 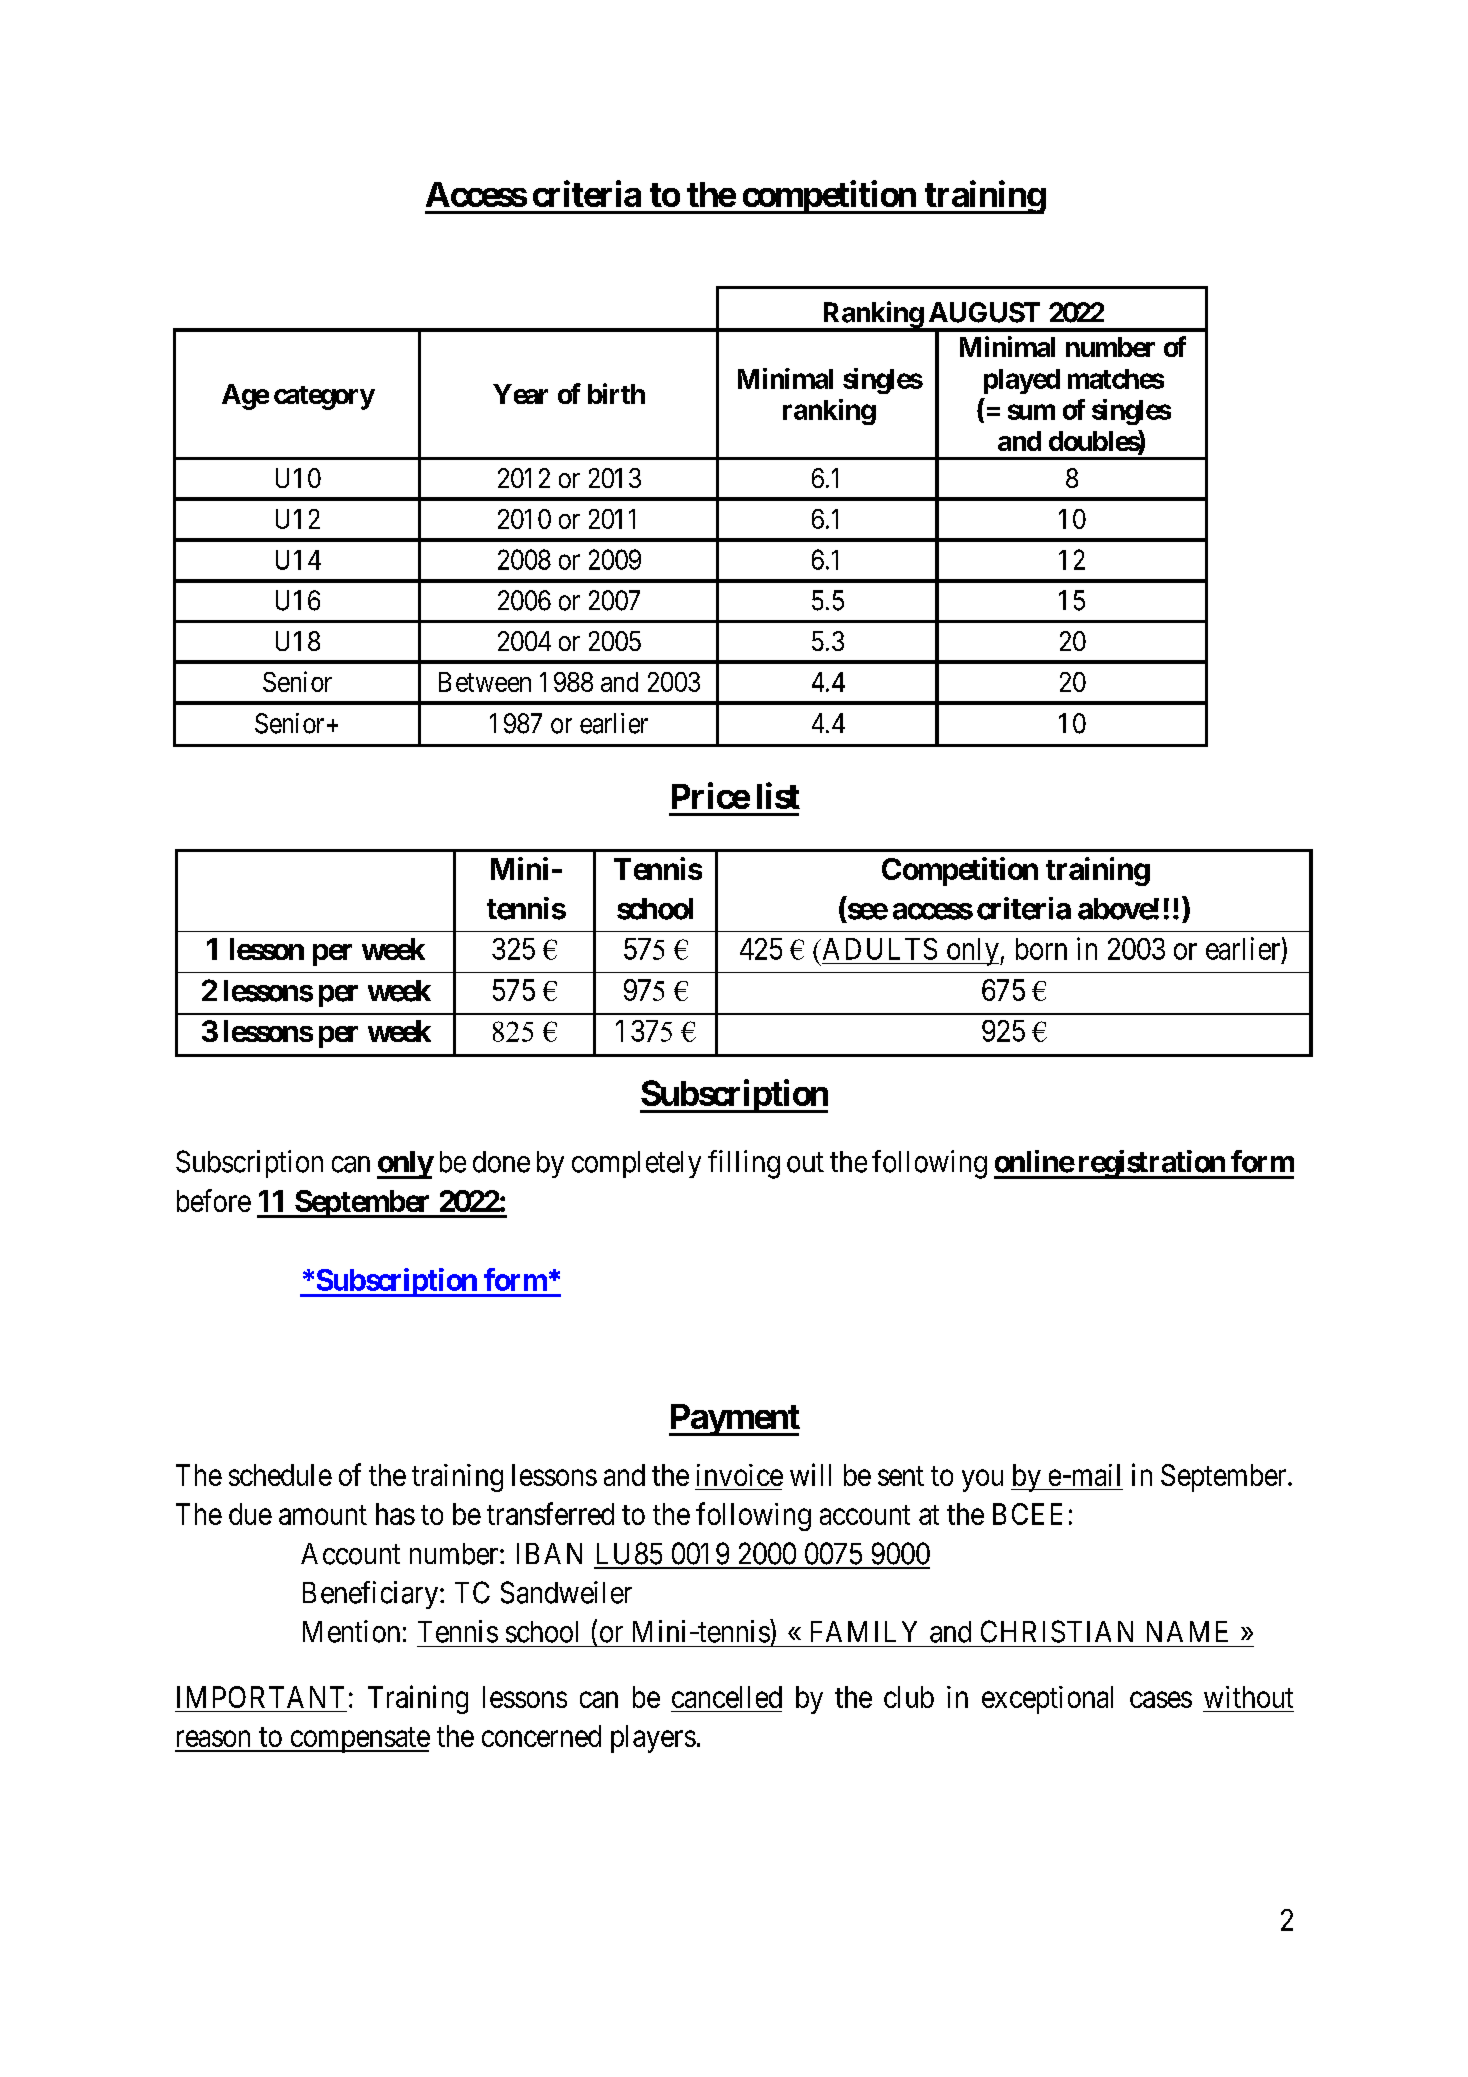 I want to click on Payment, so click(x=734, y=1420).
